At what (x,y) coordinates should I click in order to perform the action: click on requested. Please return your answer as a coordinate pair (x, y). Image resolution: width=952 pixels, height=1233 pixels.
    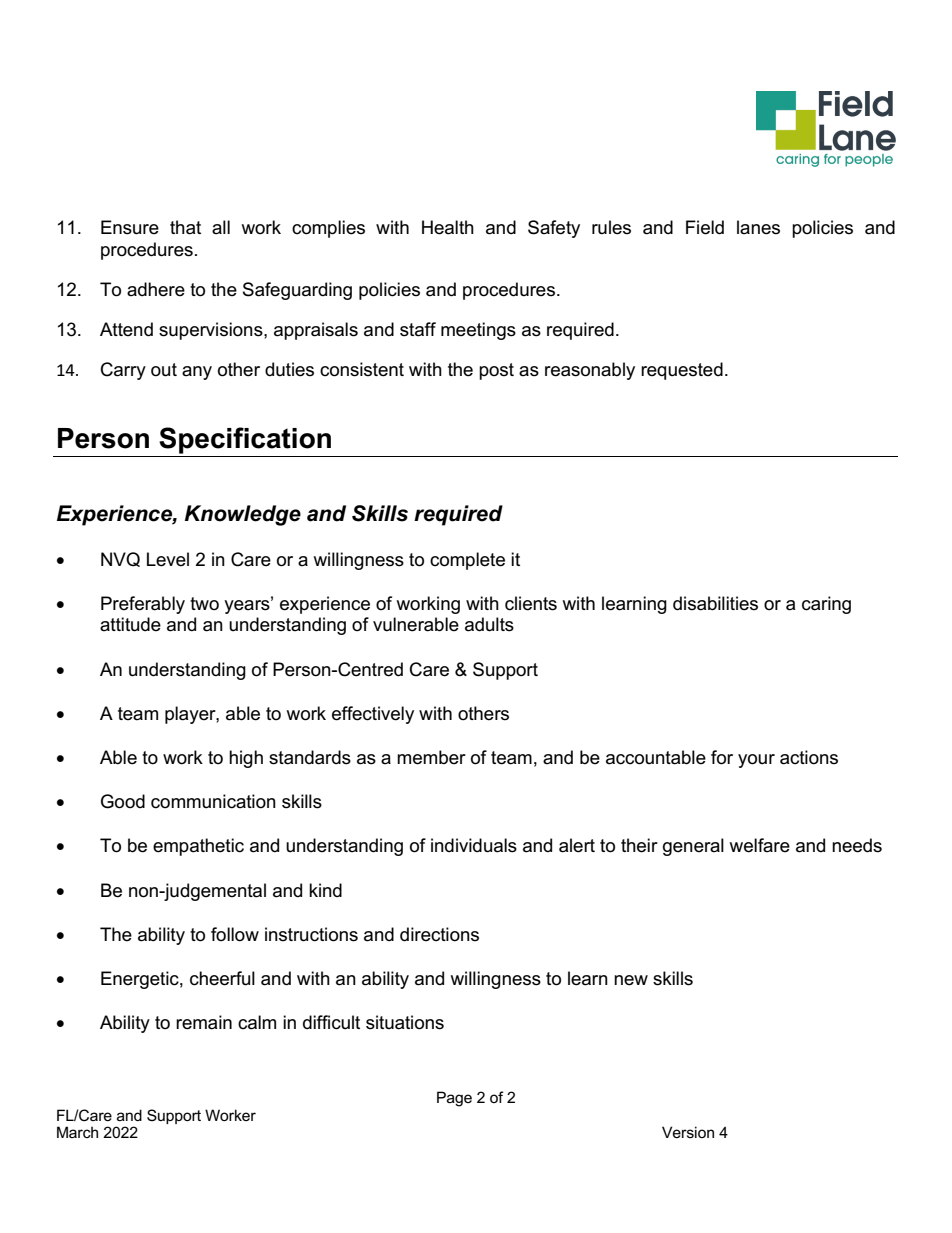
    Looking at the image, I should click on (682, 371).
